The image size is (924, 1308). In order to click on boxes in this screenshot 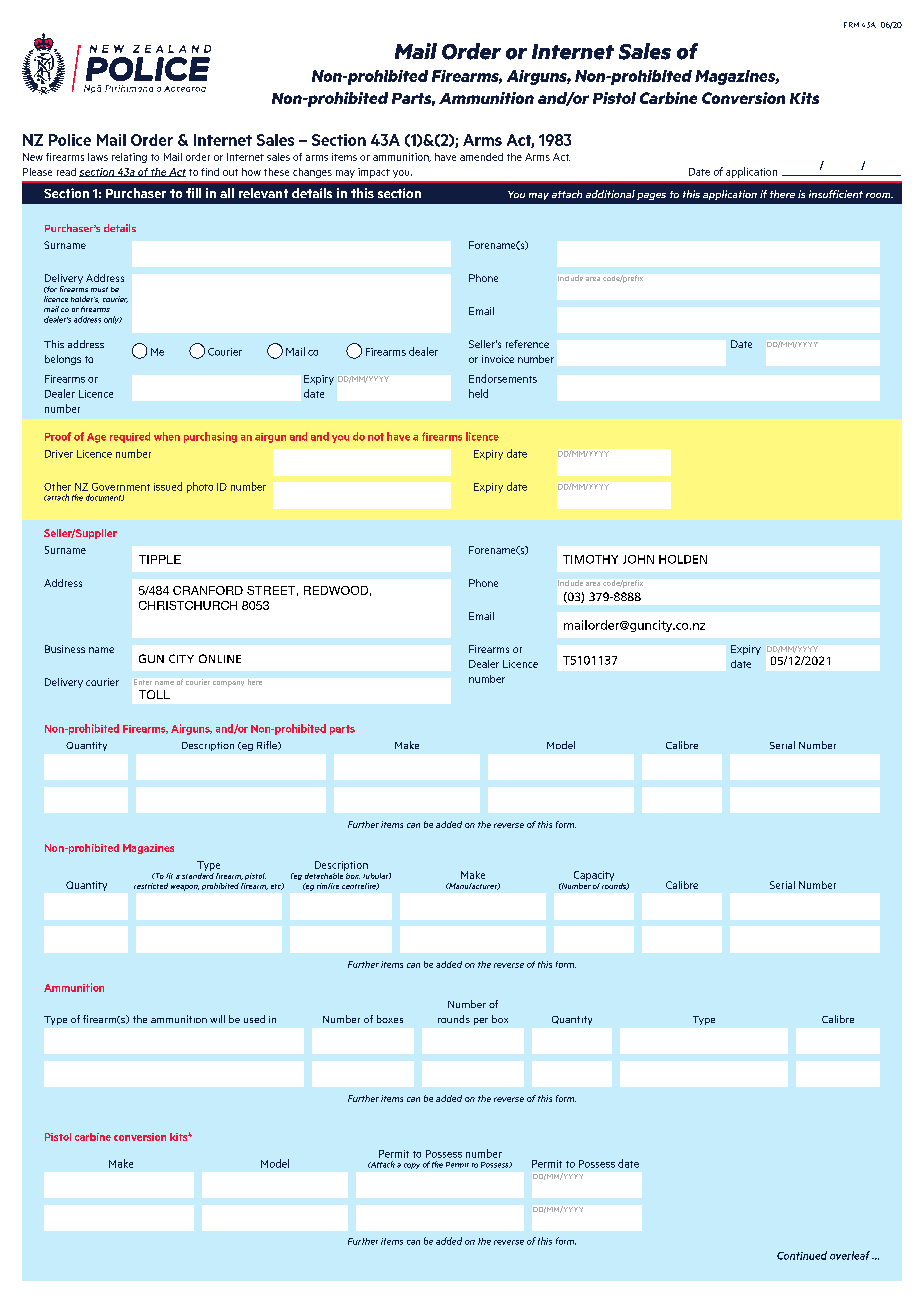, I will do `click(390, 1019)`.
